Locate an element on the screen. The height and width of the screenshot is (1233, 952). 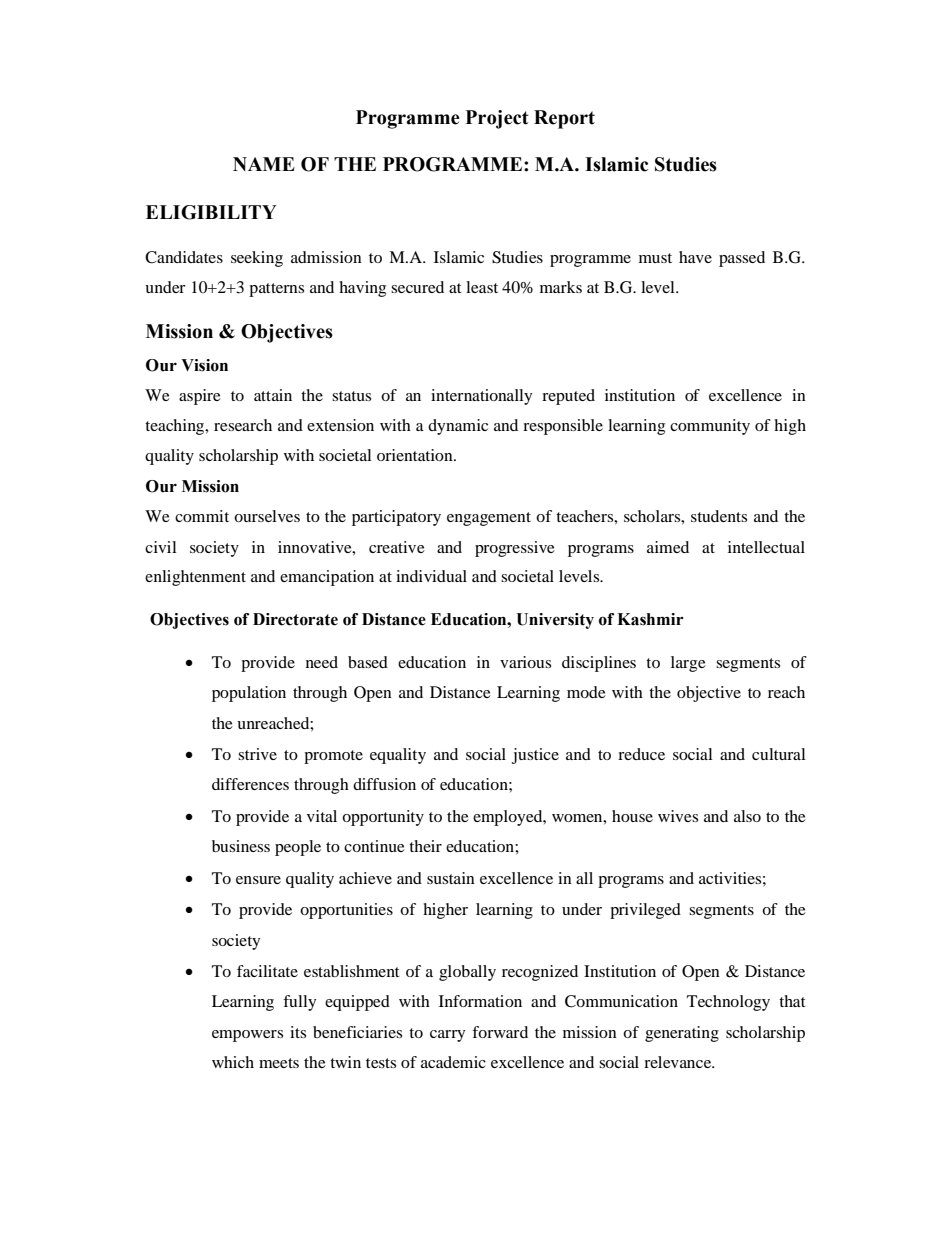
empowers is located at coordinates (247, 1036).
